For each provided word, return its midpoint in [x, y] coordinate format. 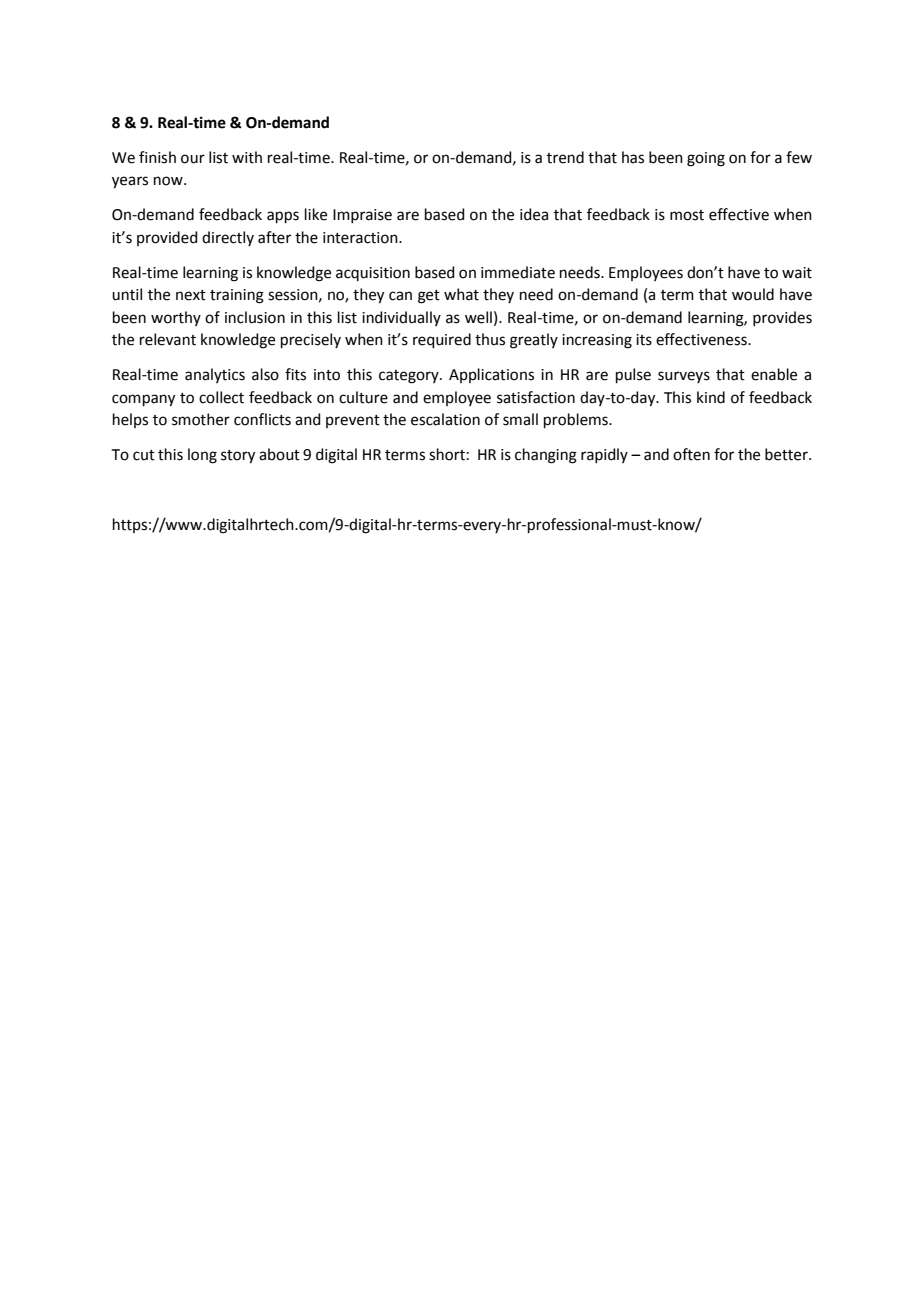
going [706, 159]
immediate [518, 272]
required [442, 340]
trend [565, 157]
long [202, 456]
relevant [168, 339]
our [193, 159]
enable [774, 374]
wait [797, 273]
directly [228, 238]
